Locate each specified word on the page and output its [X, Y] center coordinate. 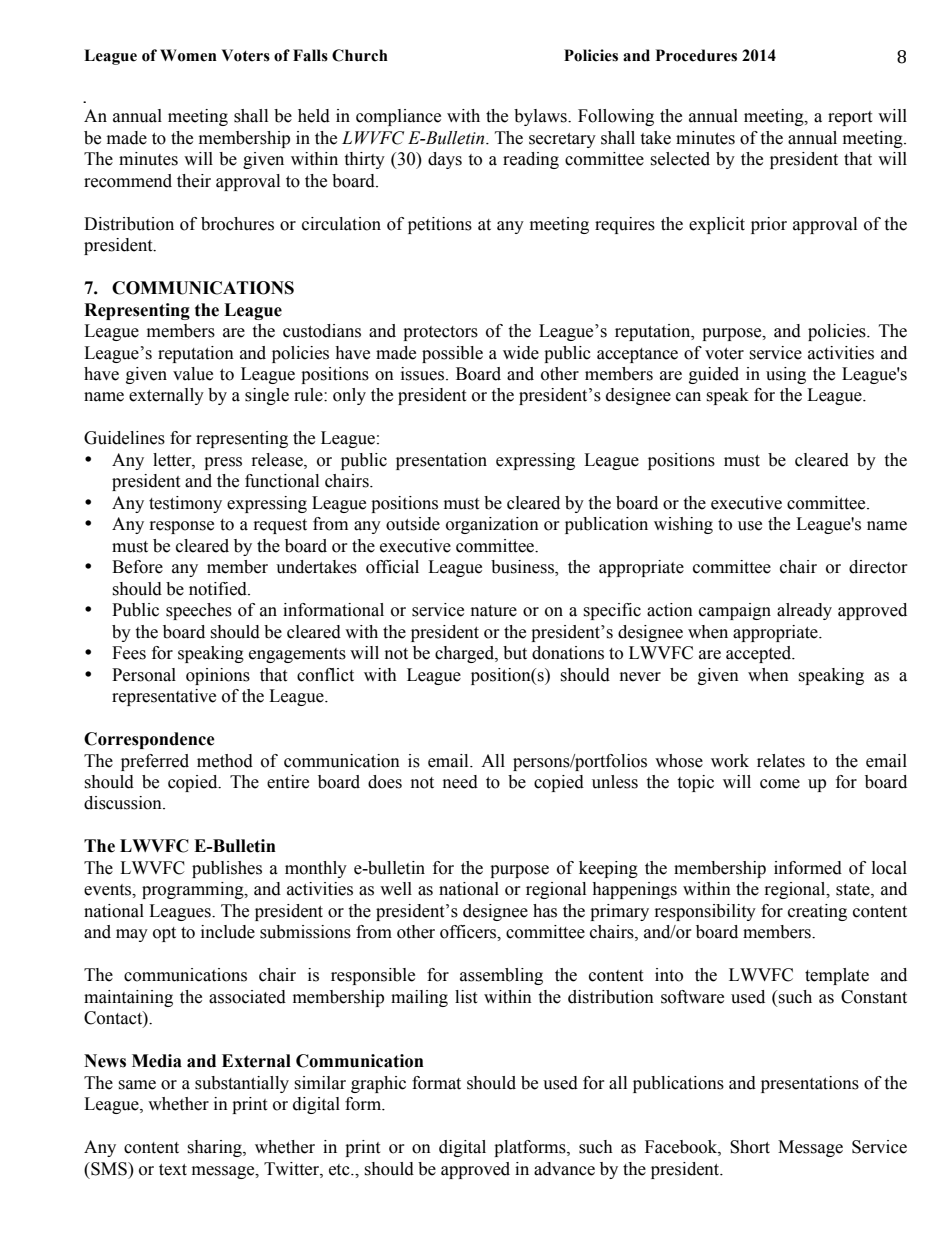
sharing [215, 1148]
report [850, 118]
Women [188, 55]
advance [564, 1169]
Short [750, 1147]
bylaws [541, 117]
